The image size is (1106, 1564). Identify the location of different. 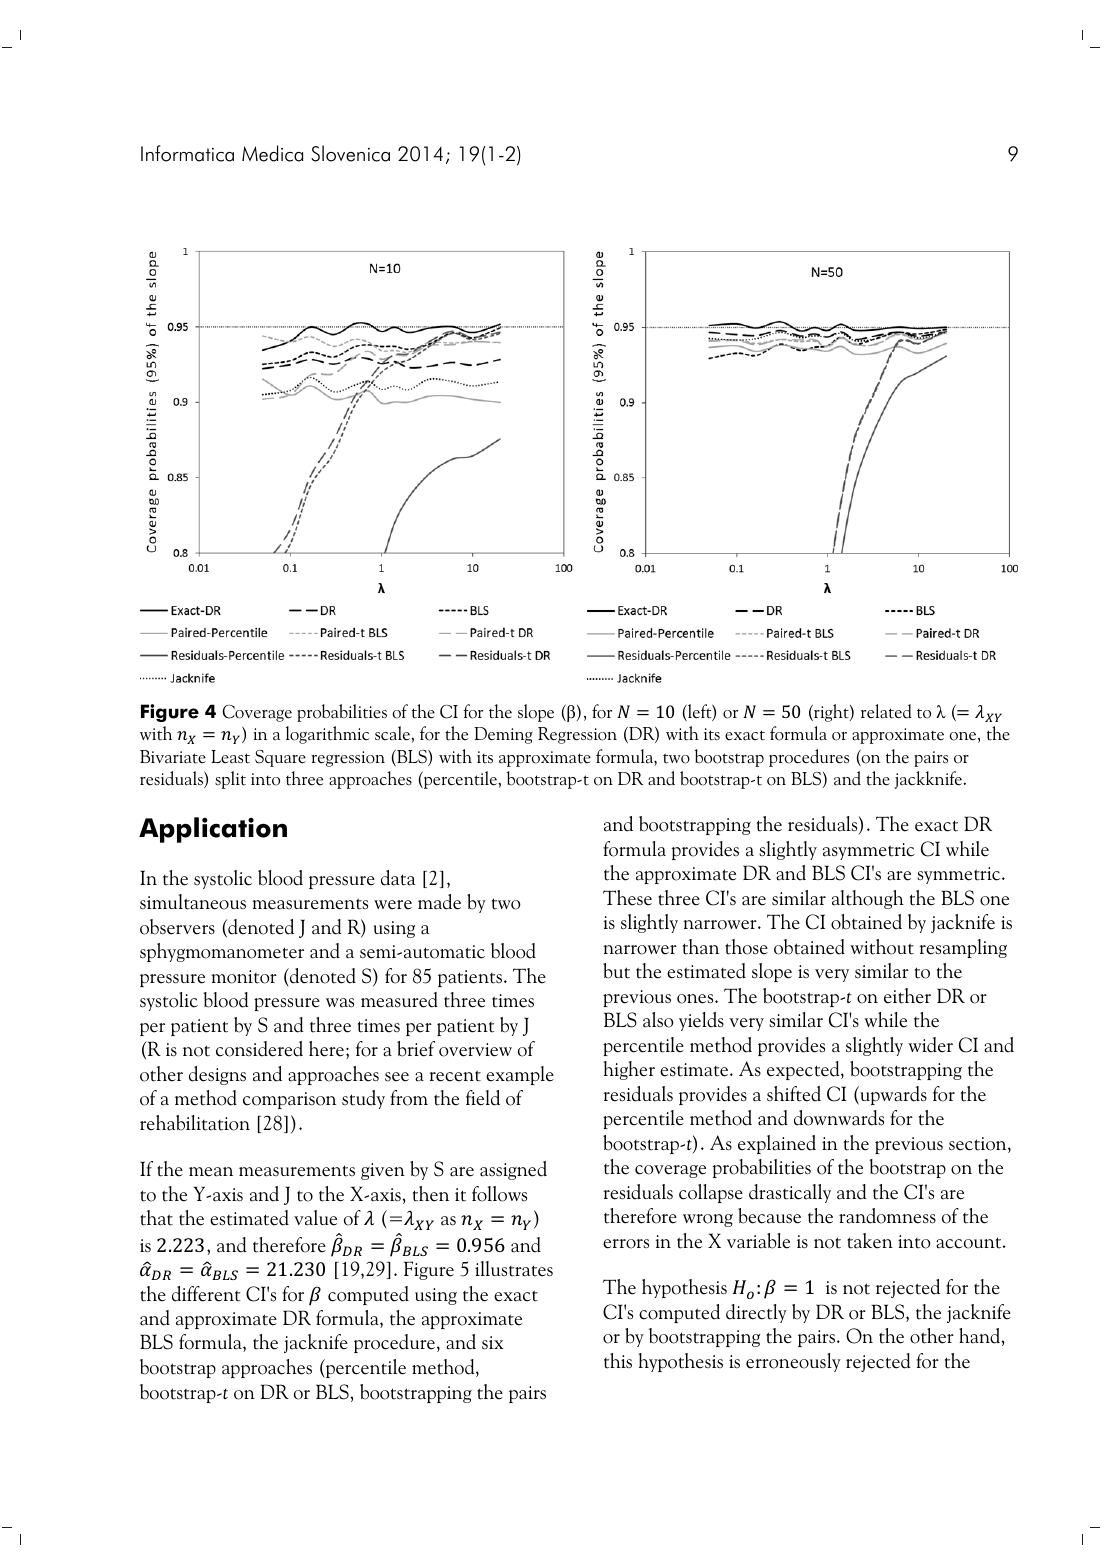
(206, 1294).
